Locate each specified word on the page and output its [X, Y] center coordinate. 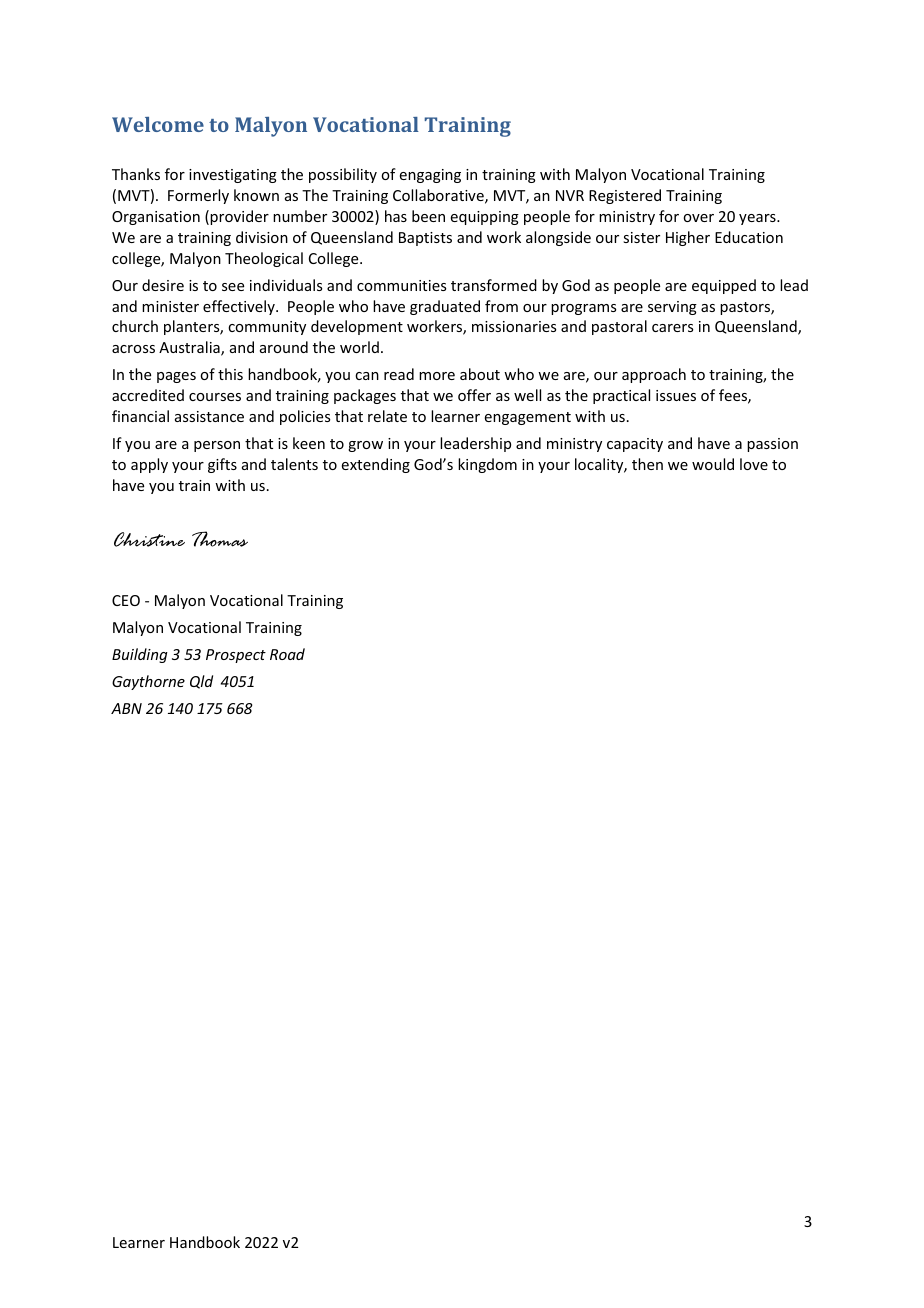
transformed [494, 285]
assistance [209, 416]
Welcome [158, 124]
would [713, 464]
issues [676, 395]
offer [474, 395]
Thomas [220, 539]
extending [376, 465]
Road [287, 654]
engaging [430, 176]
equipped [724, 286]
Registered [625, 196]
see [233, 287]
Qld [201, 682]
